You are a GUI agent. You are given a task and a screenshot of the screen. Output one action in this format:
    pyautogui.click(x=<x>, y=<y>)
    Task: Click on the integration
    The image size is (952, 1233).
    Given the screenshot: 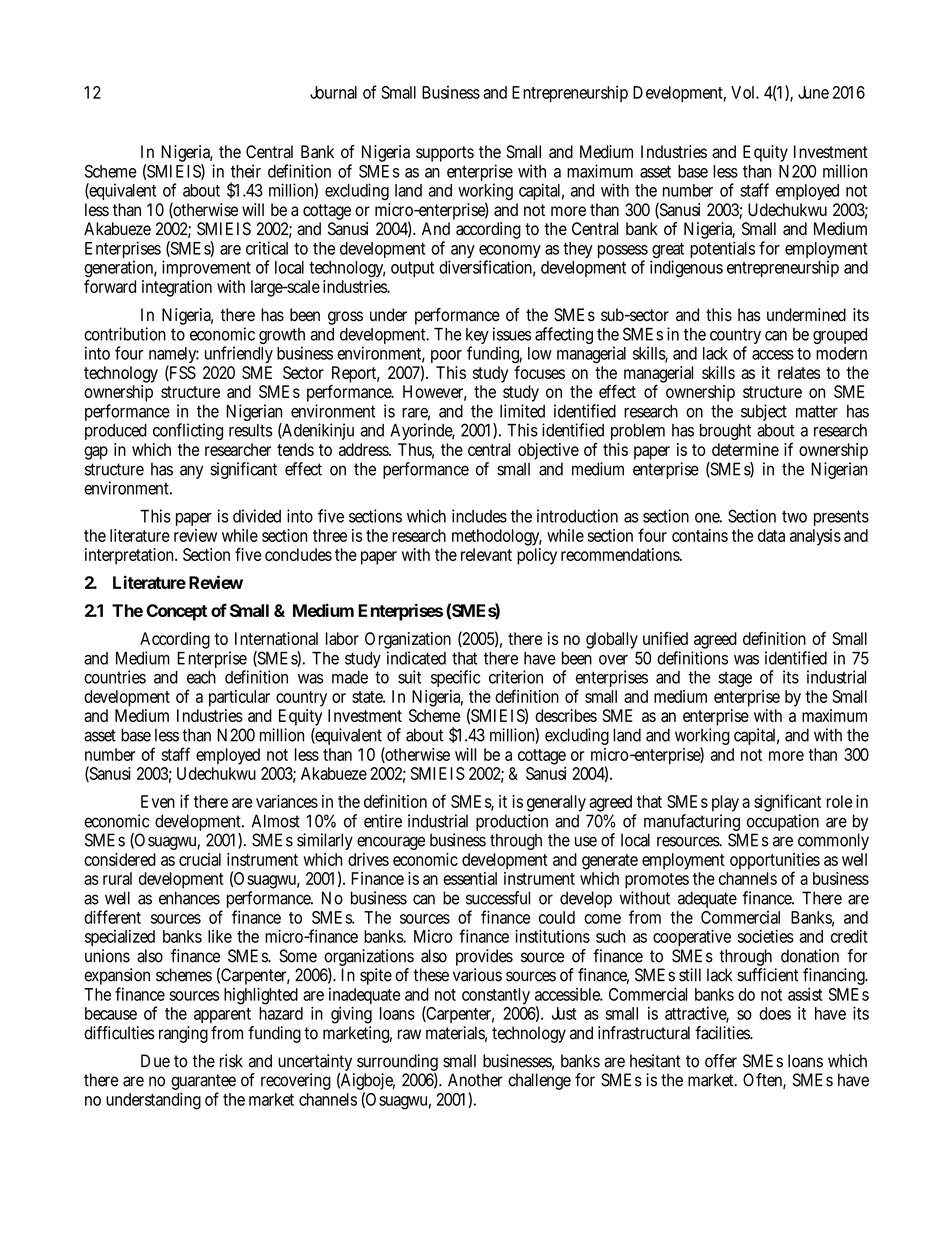 What is the action you would take?
    pyautogui.click(x=177, y=288)
